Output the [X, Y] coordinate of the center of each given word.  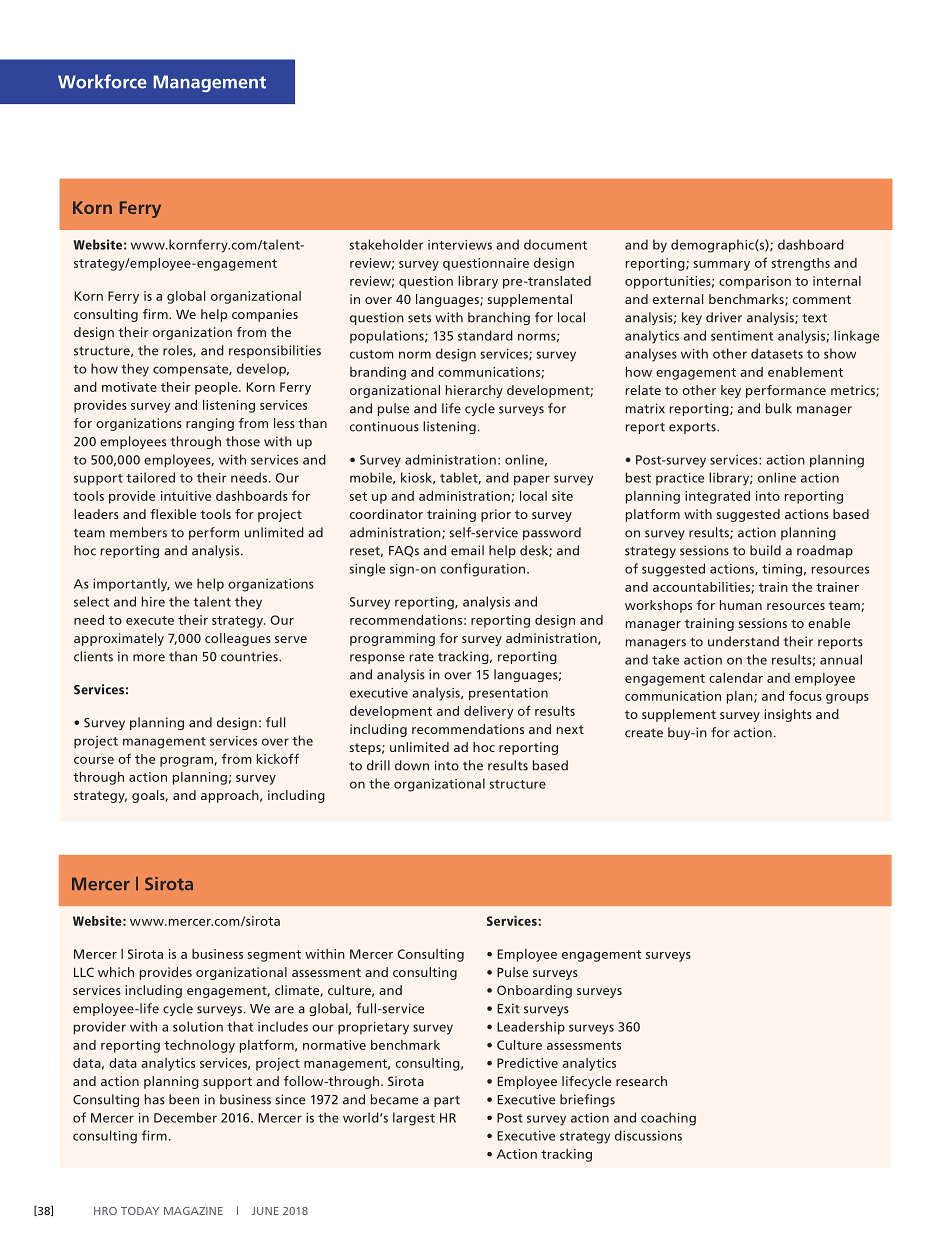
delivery [488, 712]
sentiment [742, 336]
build [765, 550]
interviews [460, 245]
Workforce [102, 81]
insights [788, 715]
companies [265, 315]
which [116, 972]
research [641, 1081]
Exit [508, 1008]
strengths [801, 264]
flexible [173, 514]
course [94, 760]
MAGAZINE [193, 1211]
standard [485, 335]
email [467, 550]
